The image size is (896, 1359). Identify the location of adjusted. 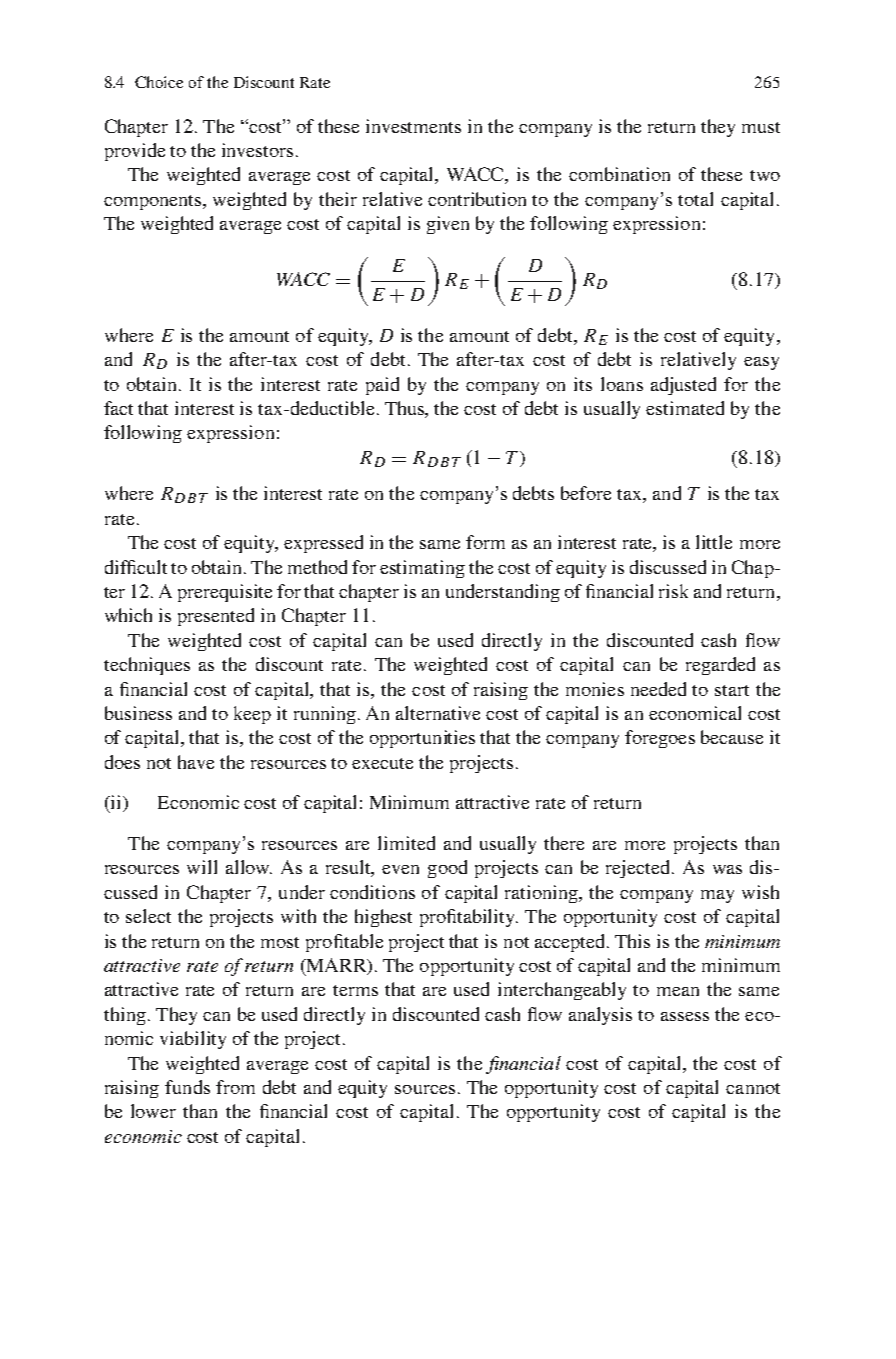
(683, 386).
